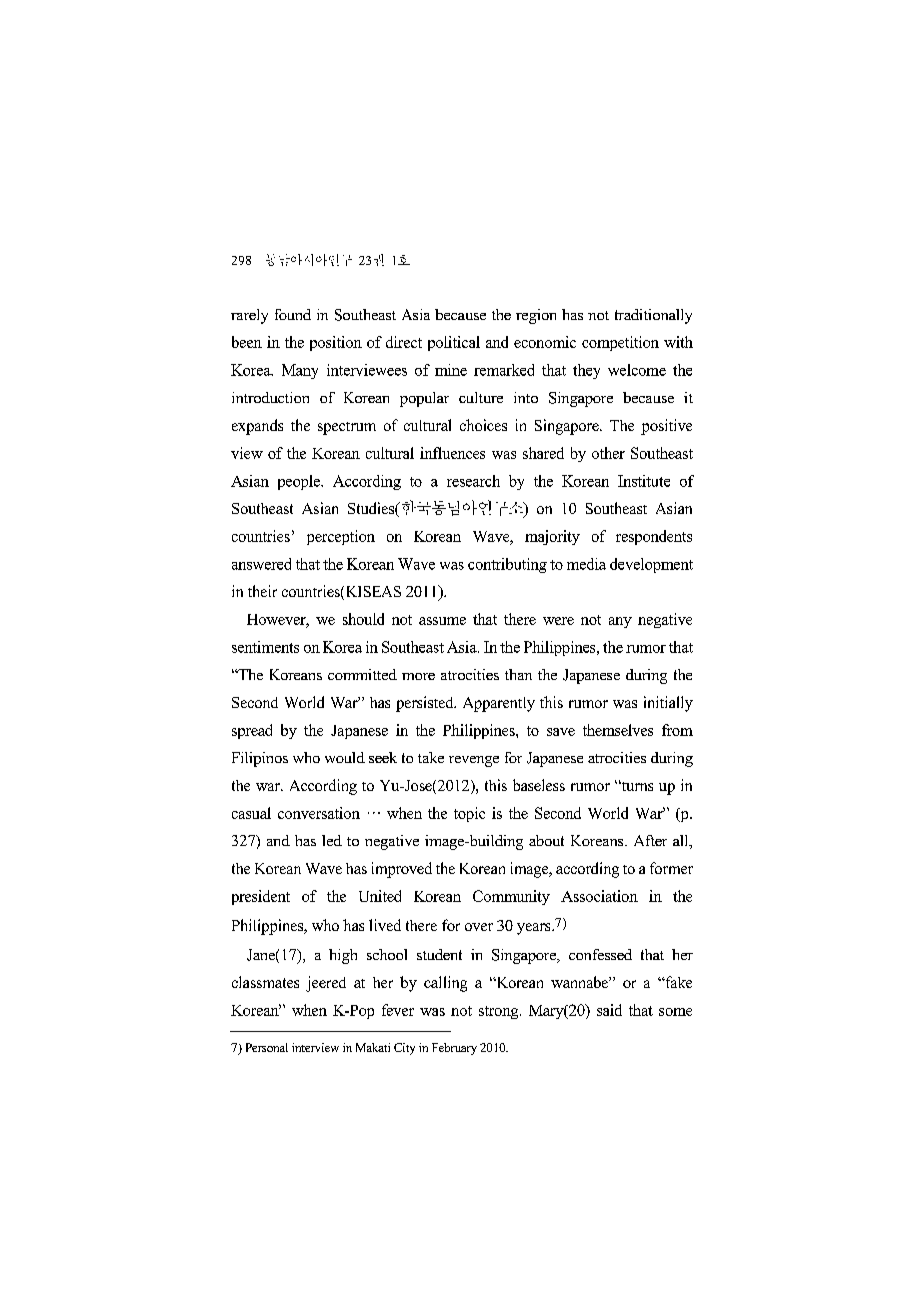 The width and height of the screenshot is (924, 1307). I want to click on found, so click(293, 314).
